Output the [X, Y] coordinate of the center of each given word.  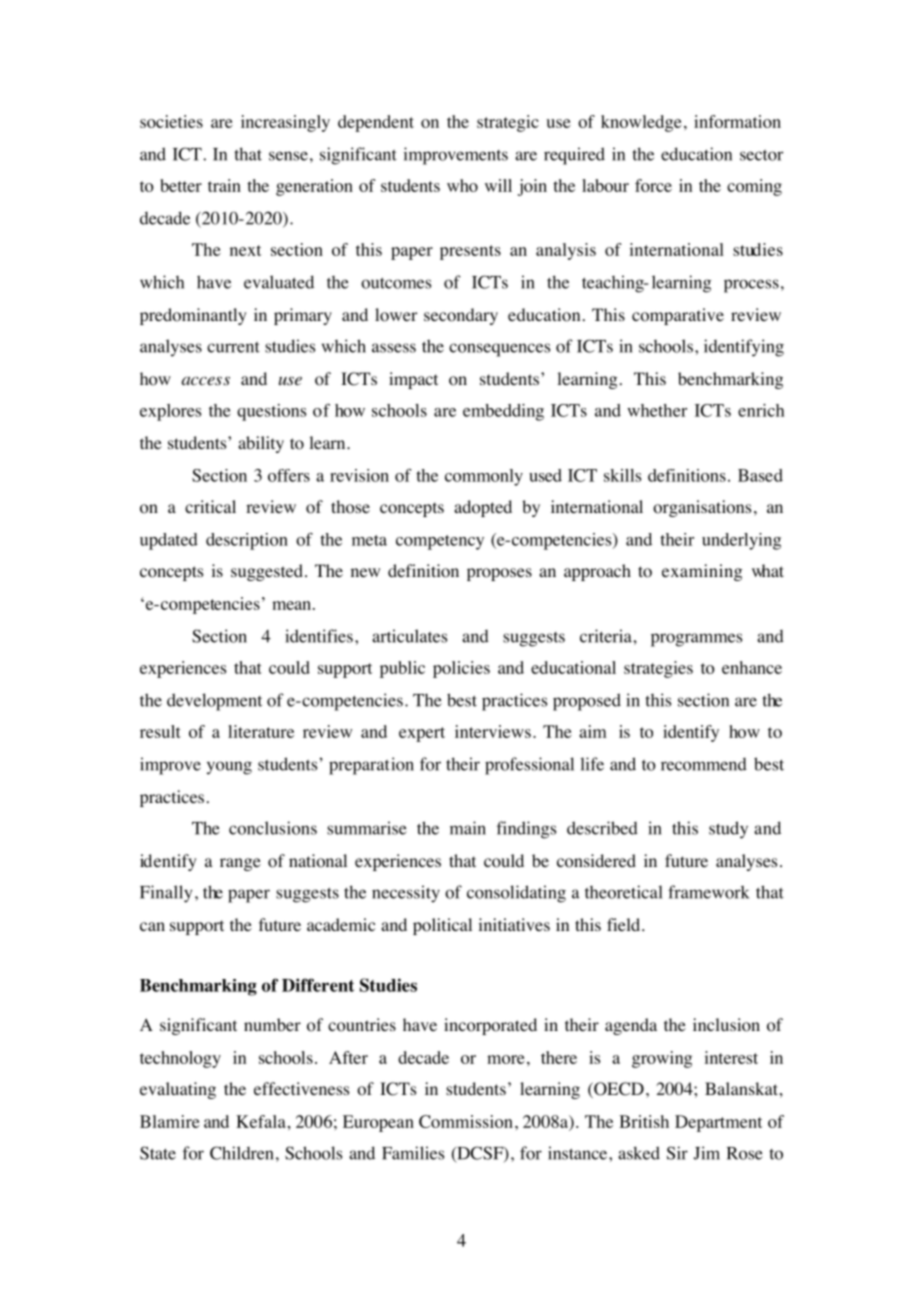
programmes [696, 640]
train [224, 185]
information [737, 121]
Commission [466, 1121]
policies [461, 669]
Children [242, 1153]
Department [718, 1123]
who [462, 185]
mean [291, 605]
